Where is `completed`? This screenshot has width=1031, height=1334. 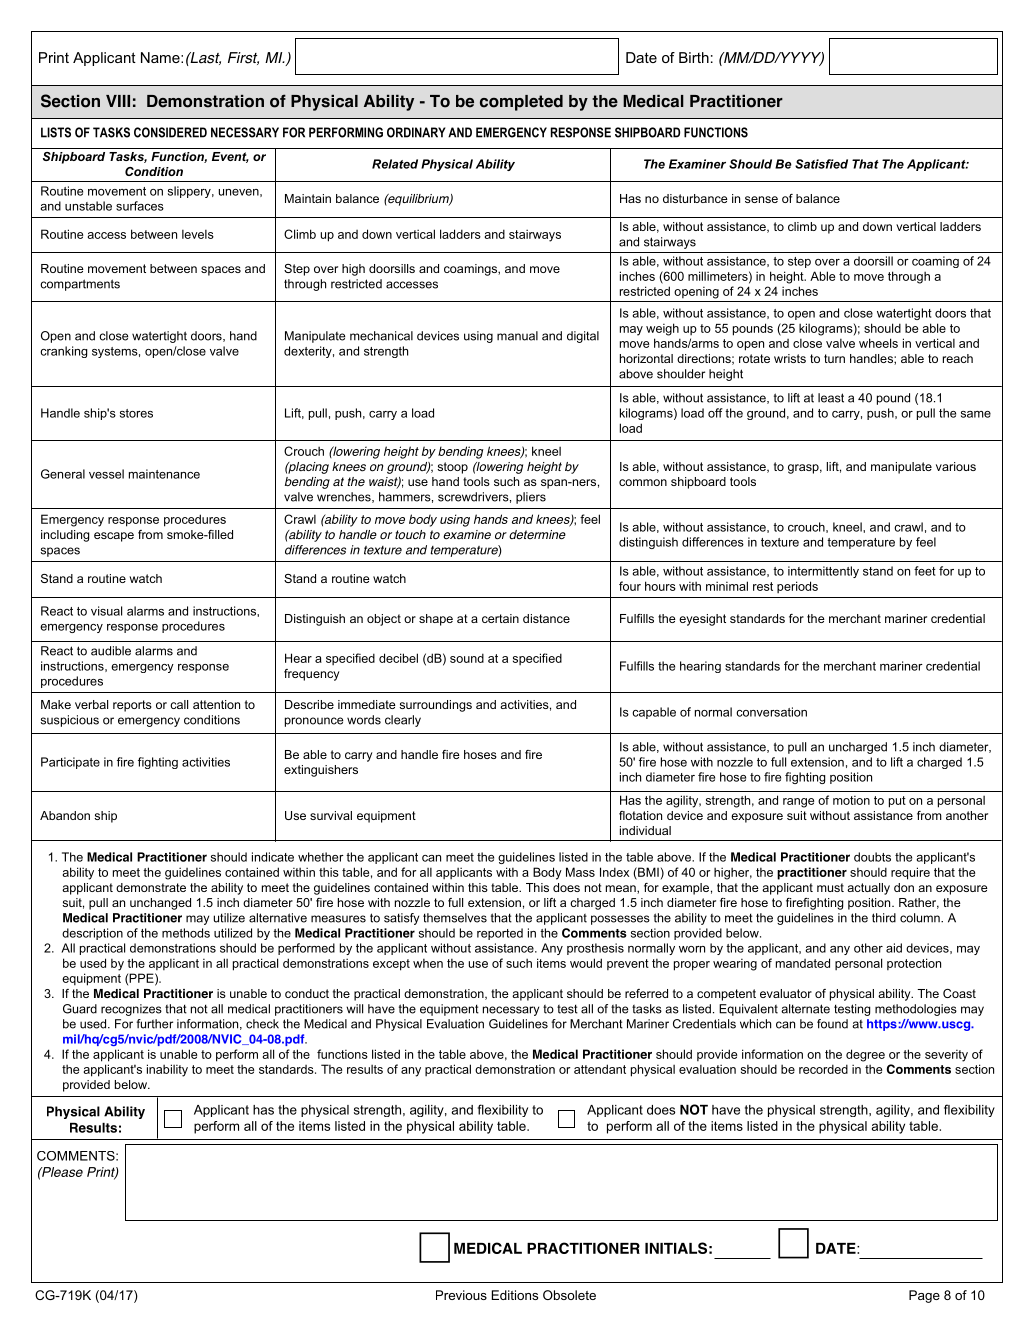 completed is located at coordinates (521, 103).
